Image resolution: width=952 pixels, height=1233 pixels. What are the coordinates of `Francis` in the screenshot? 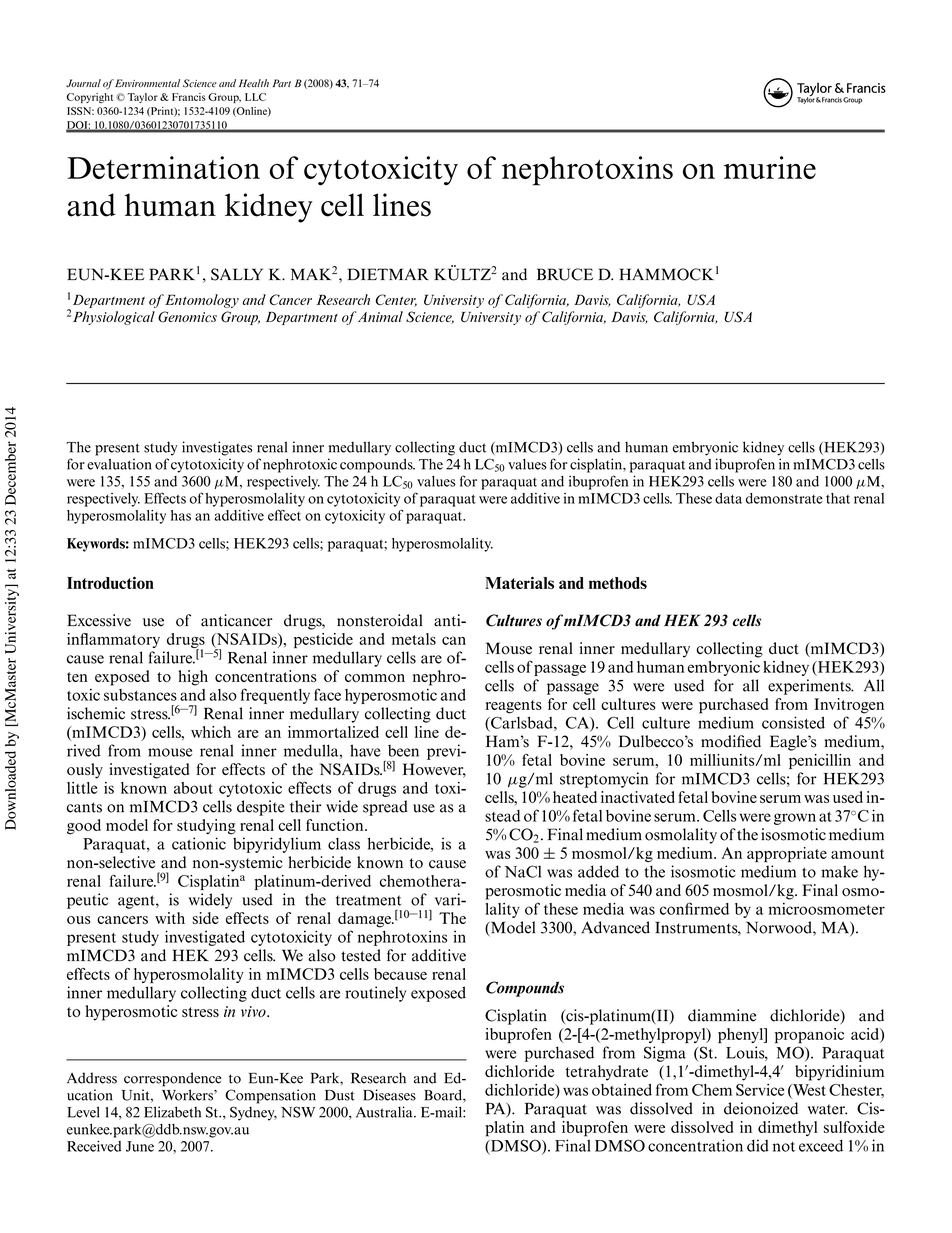 It's located at (189, 97).
